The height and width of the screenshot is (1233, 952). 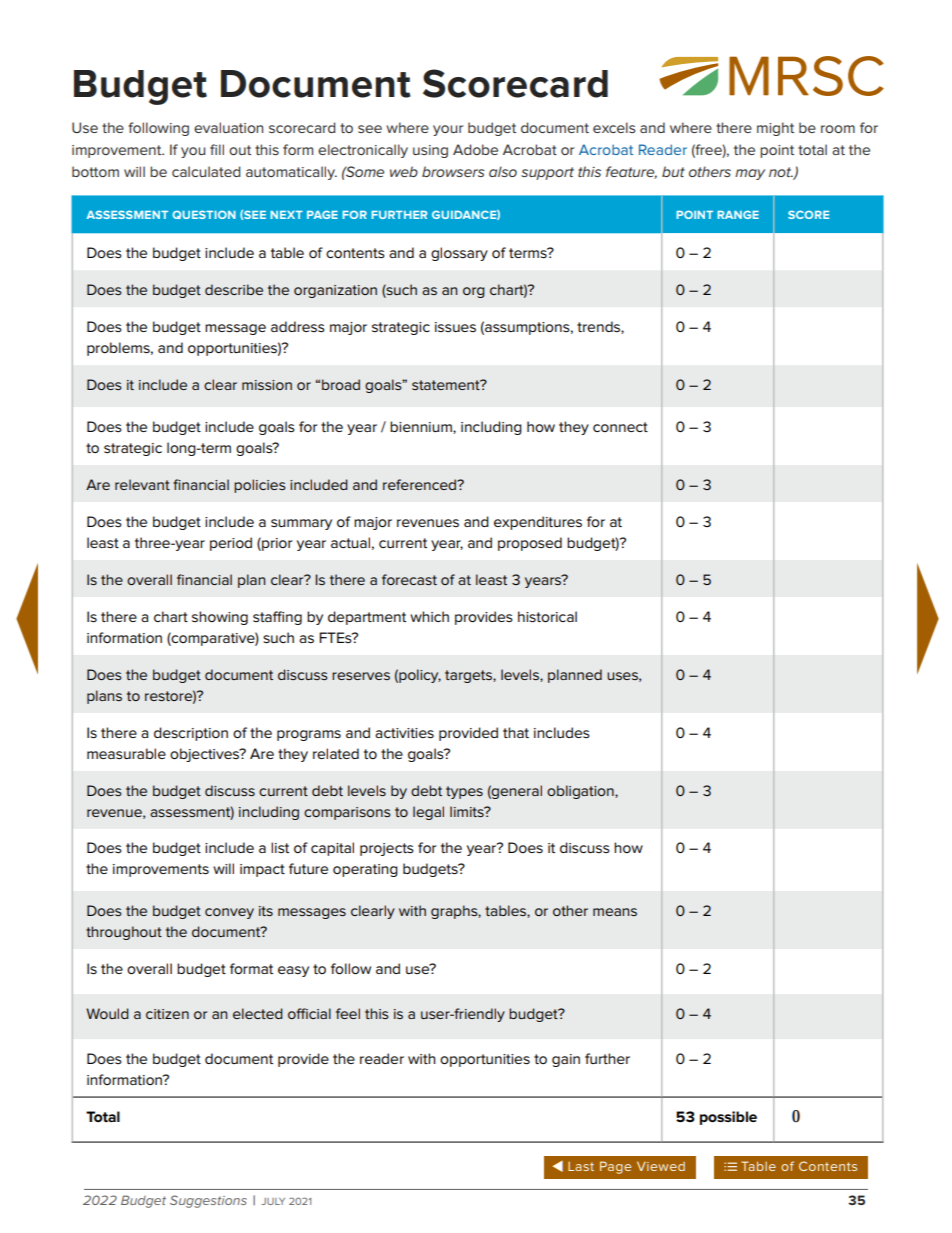 I want to click on Suggestions, so click(x=208, y=1201).
